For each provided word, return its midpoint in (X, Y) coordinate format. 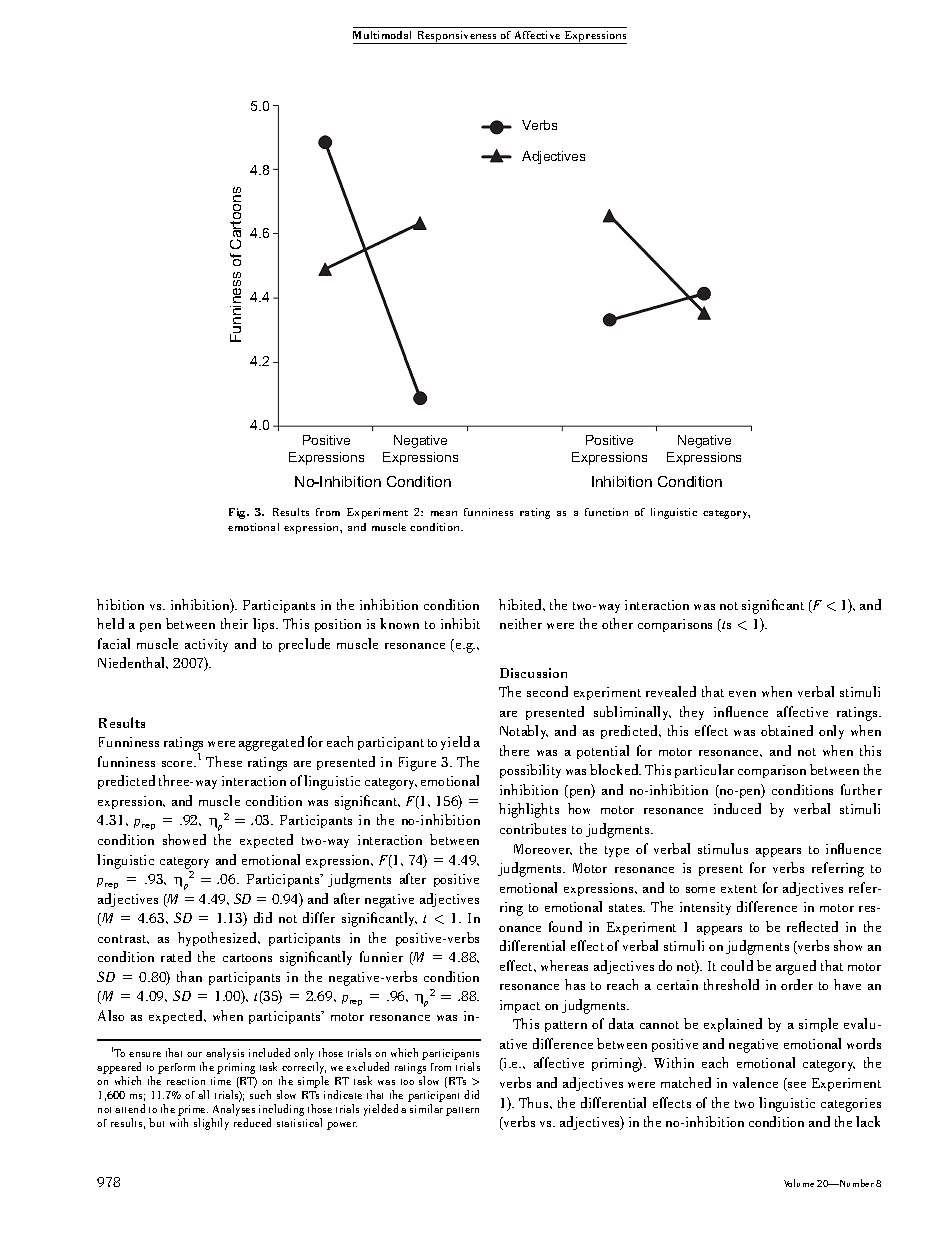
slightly (211, 1124)
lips (265, 625)
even (742, 694)
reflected (812, 926)
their (234, 623)
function (606, 512)
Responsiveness (457, 37)
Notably (524, 732)
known (399, 623)
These (224, 761)
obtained (787, 730)
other (617, 623)
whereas (564, 965)
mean (444, 513)
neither (521, 623)
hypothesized (219, 939)
